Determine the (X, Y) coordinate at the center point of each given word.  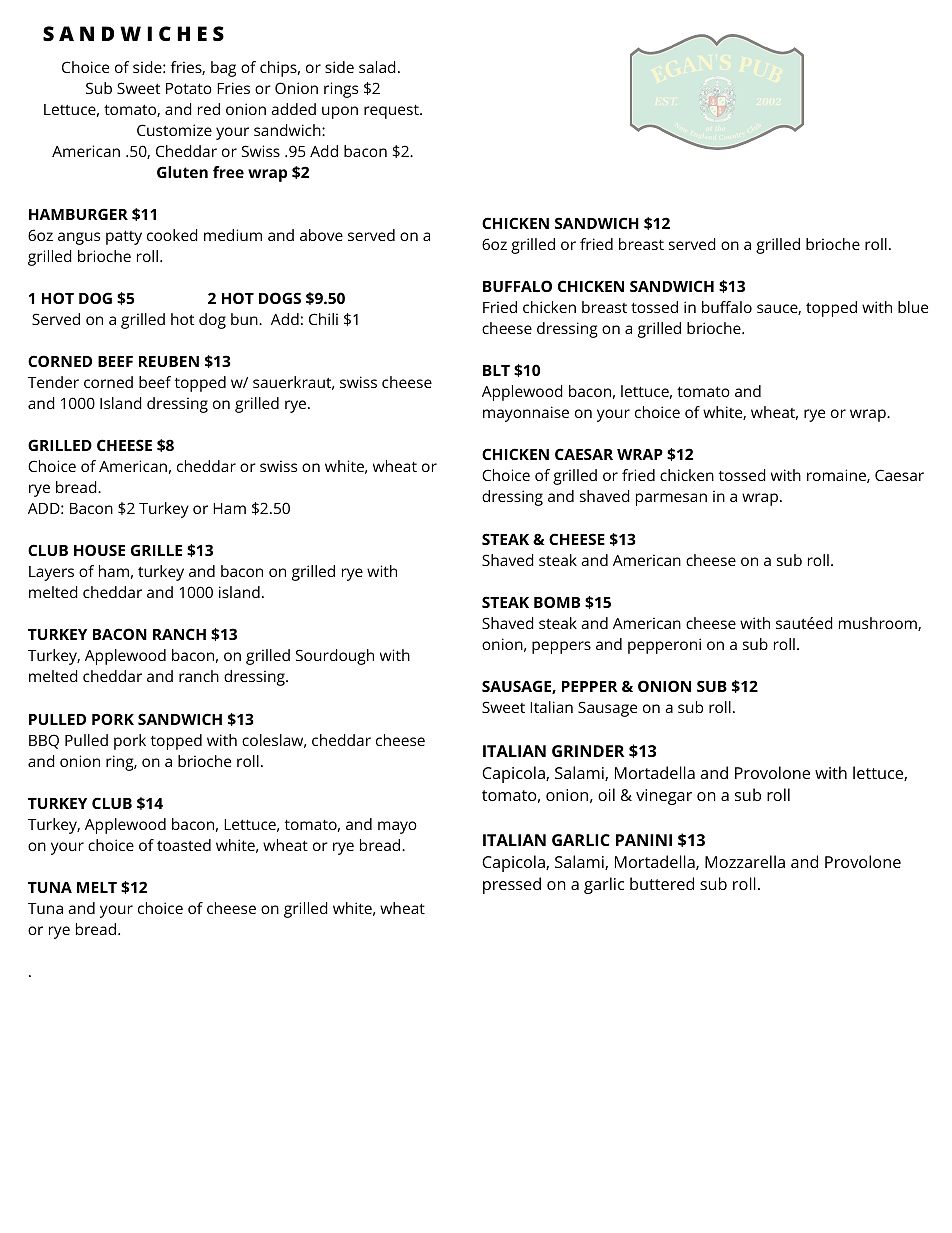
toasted (184, 845)
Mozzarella (745, 861)
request (392, 112)
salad (377, 67)
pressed (512, 885)
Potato (189, 88)
